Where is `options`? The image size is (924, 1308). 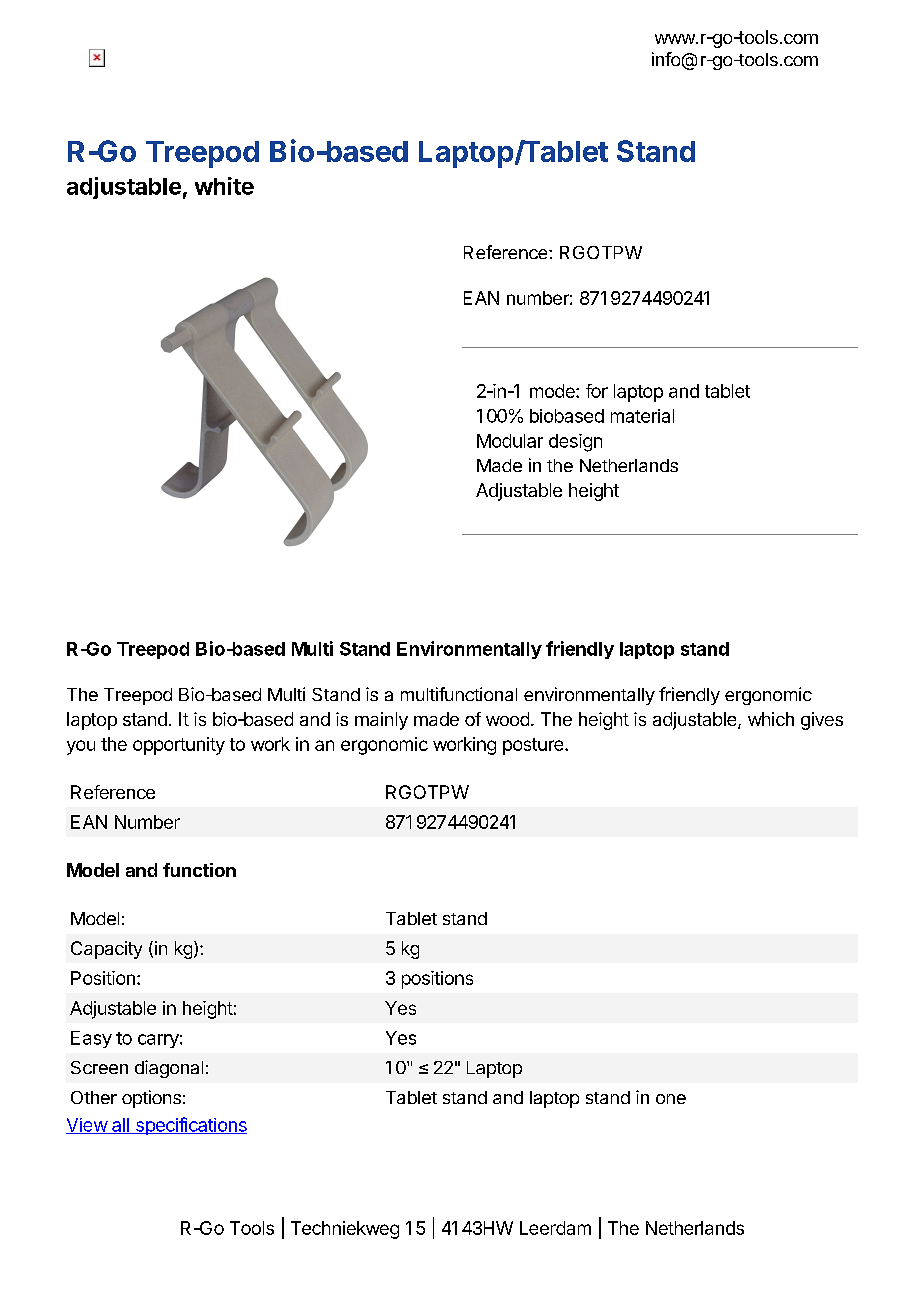 options is located at coordinates (151, 1099).
